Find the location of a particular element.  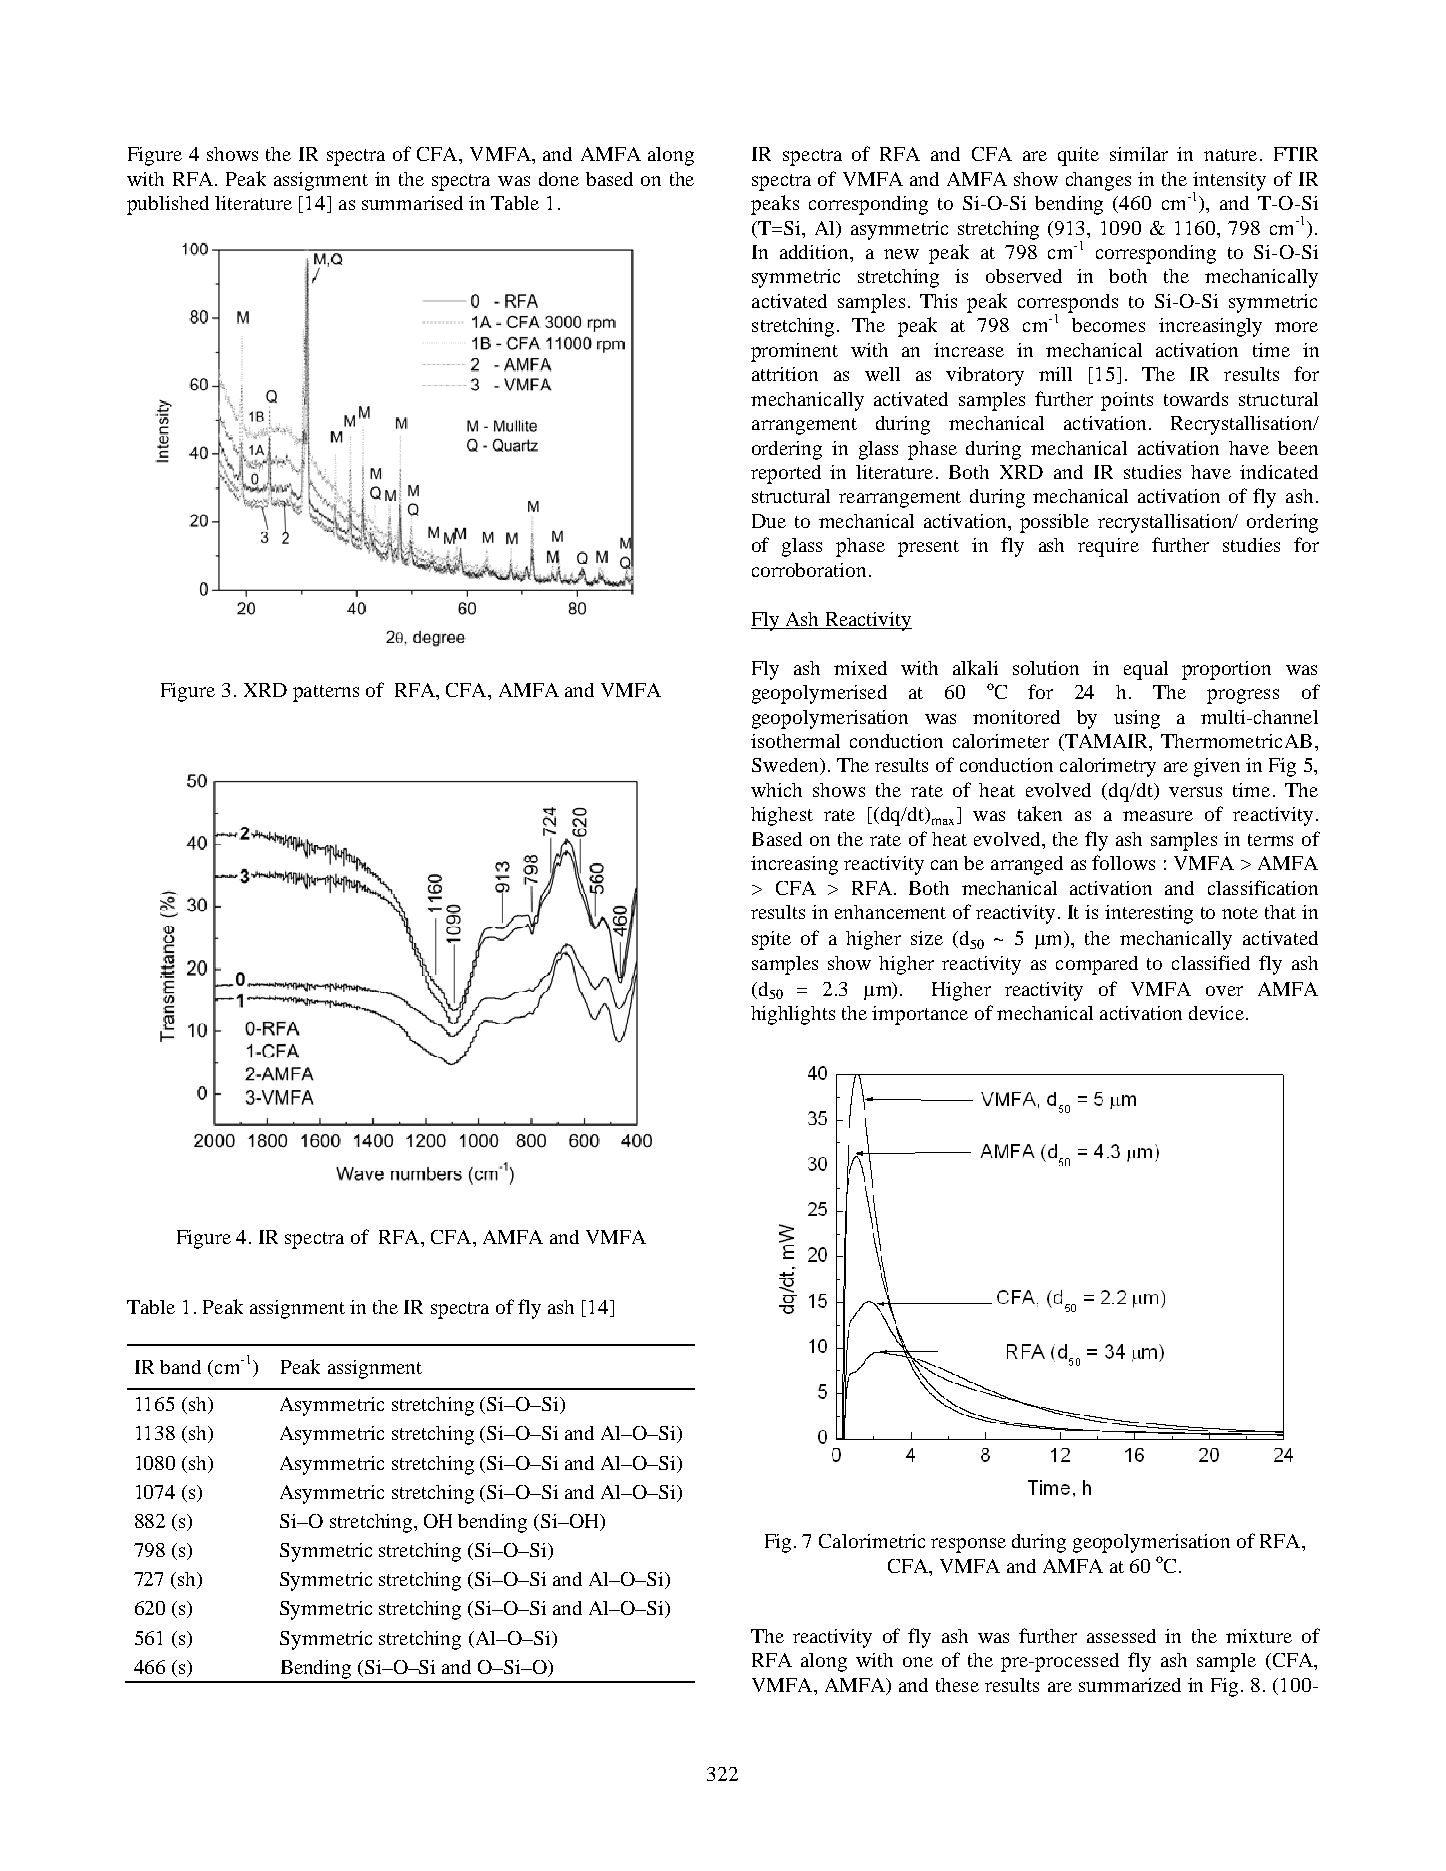

summarised is located at coordinates (412, 203).
